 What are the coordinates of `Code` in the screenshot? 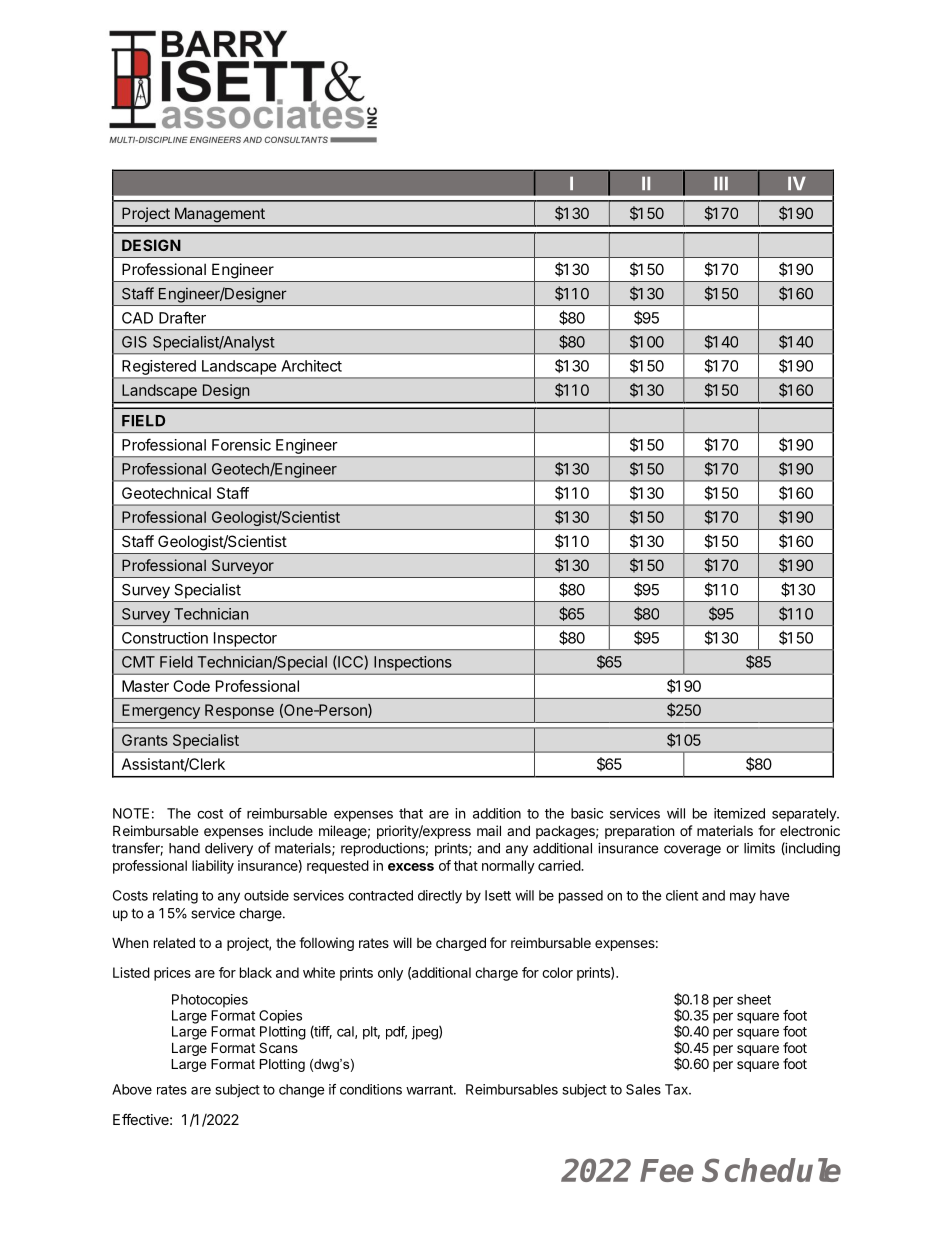 It's located at (191, 686).
